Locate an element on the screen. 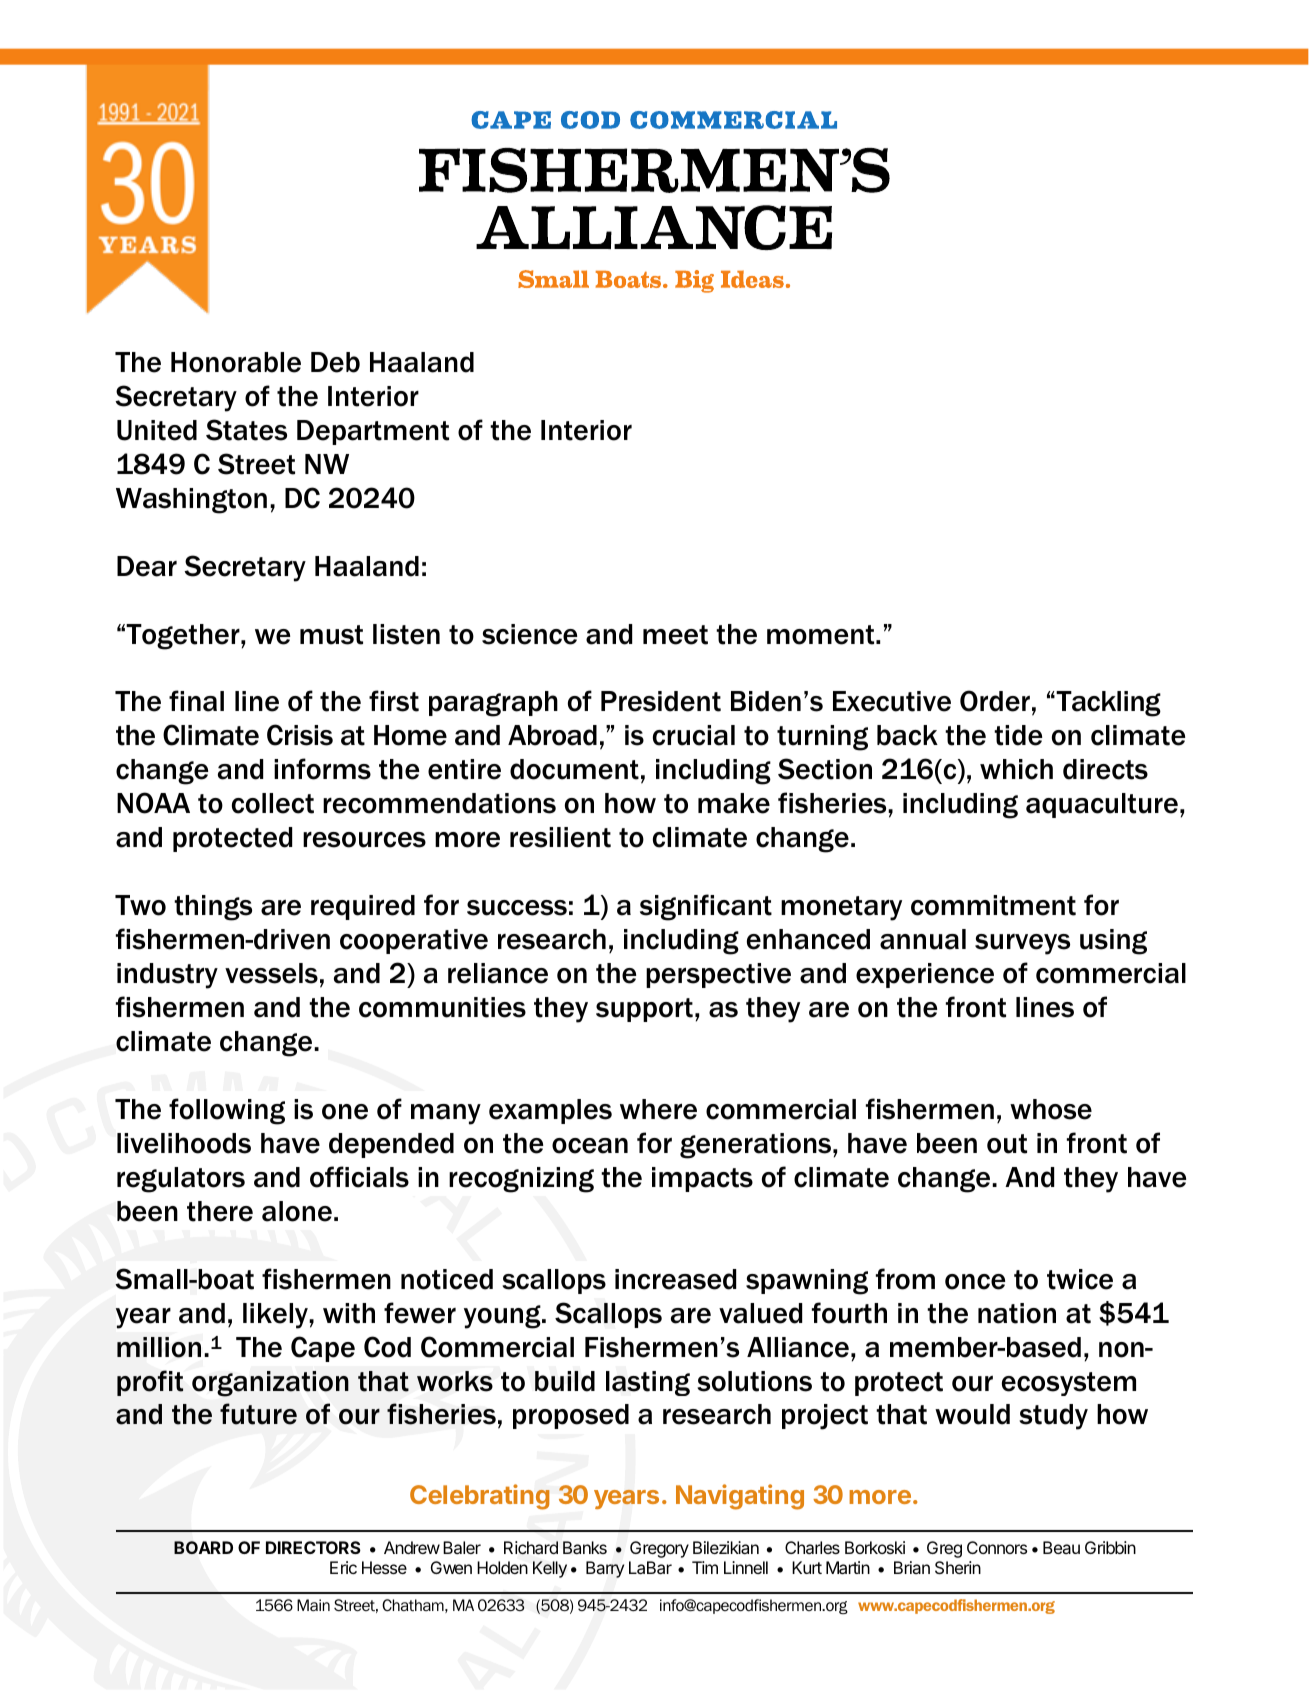 Image resolution: width=1309 pixels, height=1694 pixels. President is located at coordinates (661, 701).
